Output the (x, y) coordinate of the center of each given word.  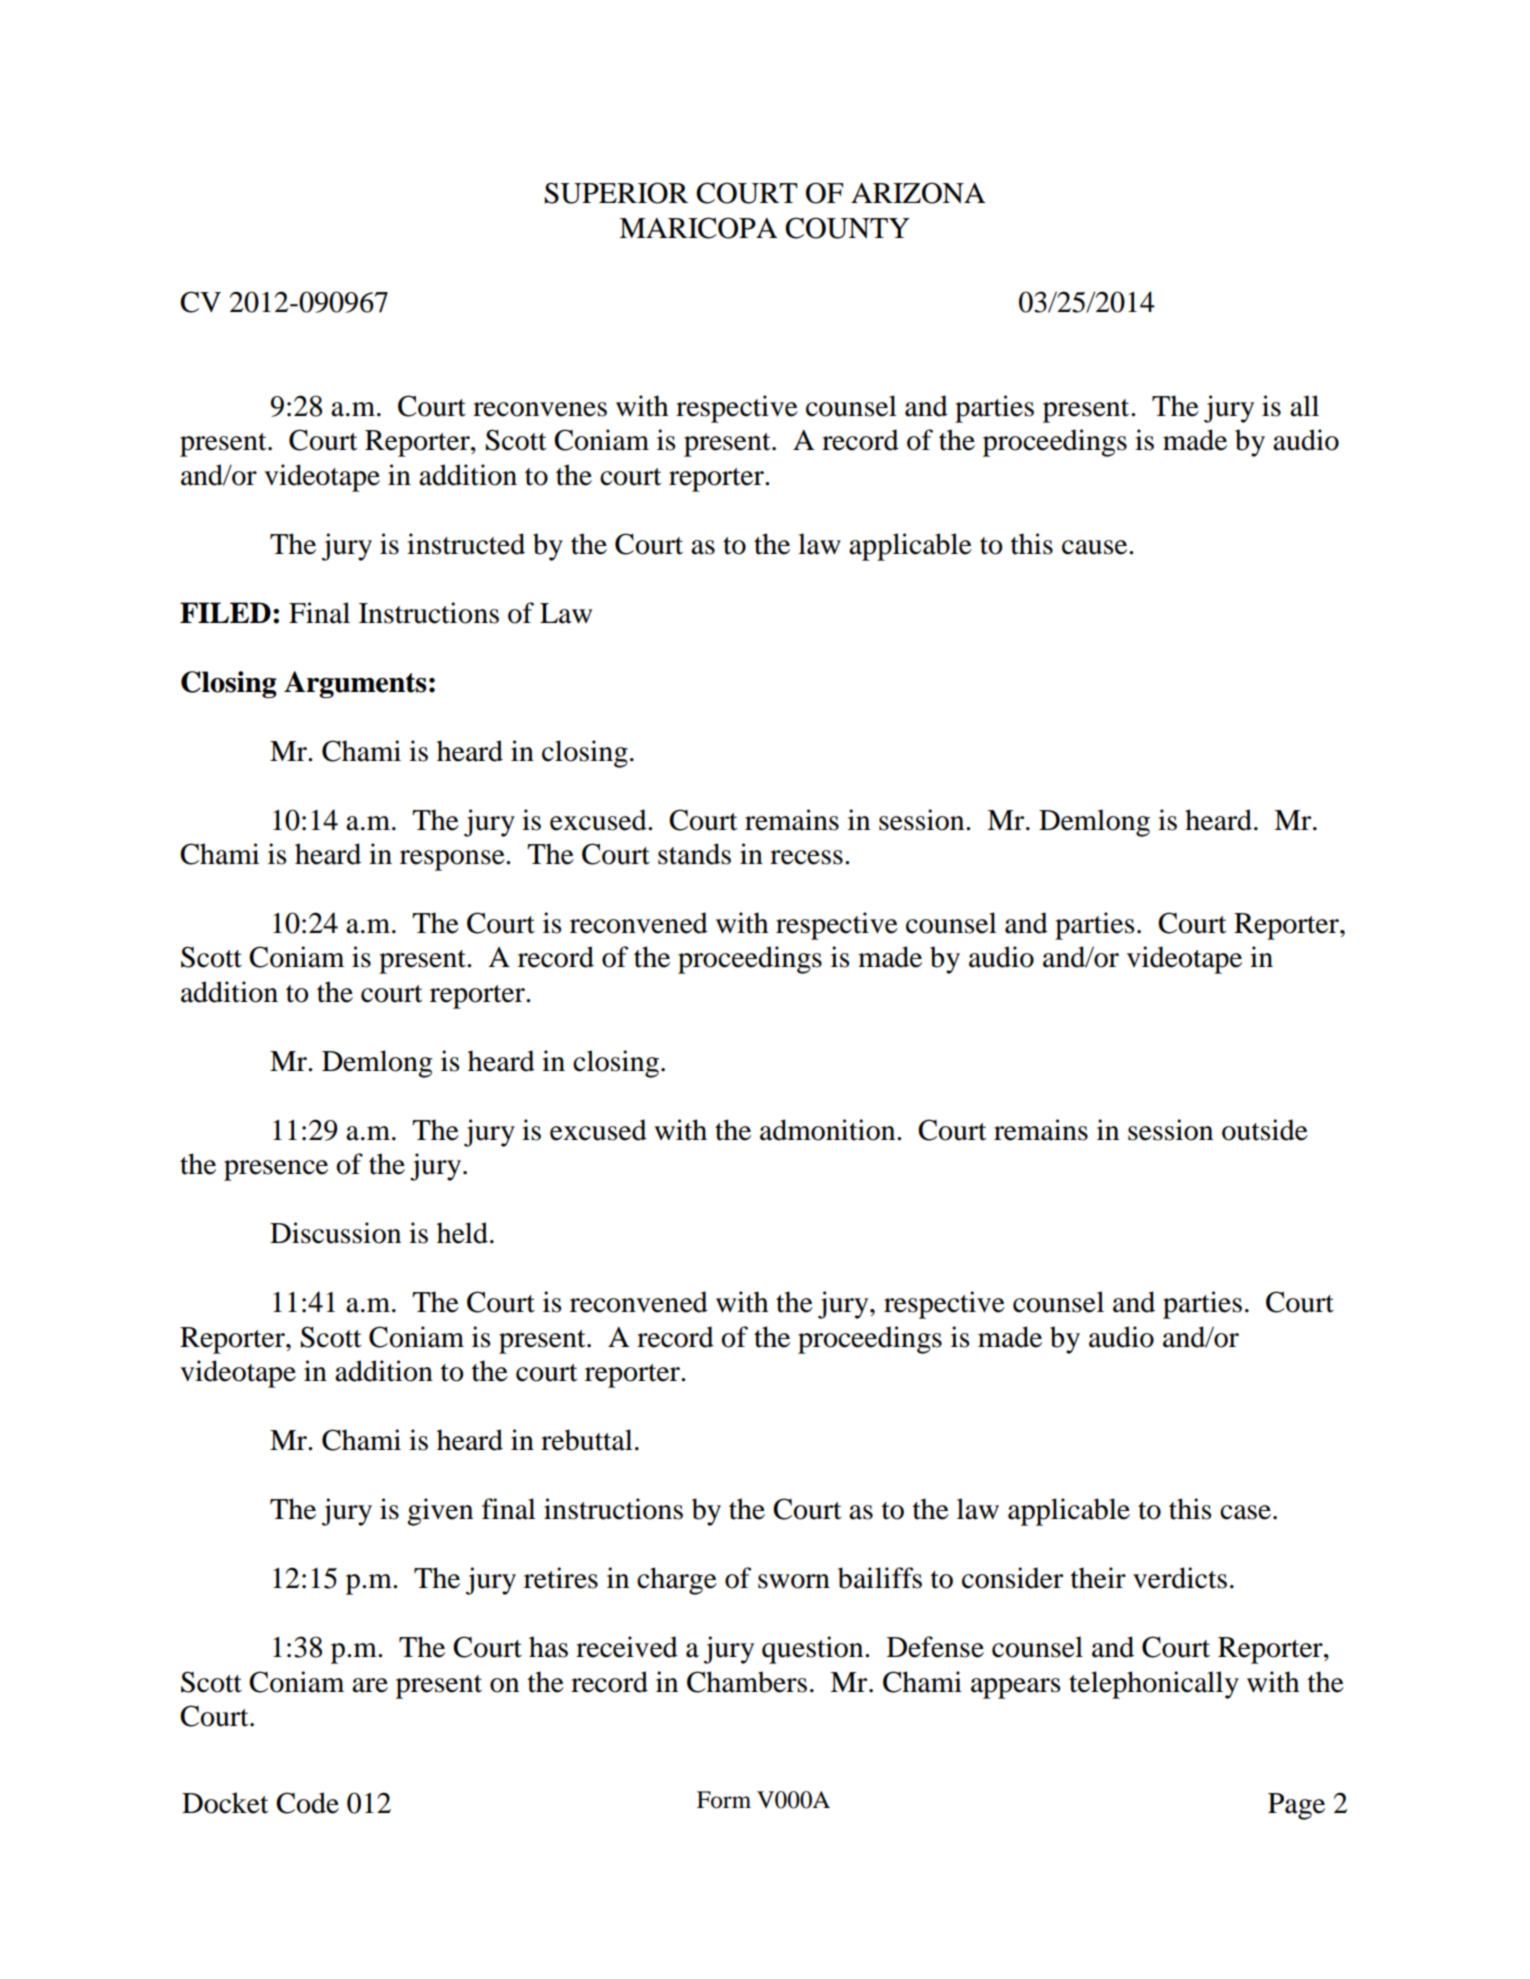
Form (724, 1800)
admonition (829, 1130)
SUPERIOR (616, 193)
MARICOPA (698, 228)
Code (307, 1803)
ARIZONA (918, 193)
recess (806, 857)
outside (1265, 1130)
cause (1096, 547)
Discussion (335, 1233)
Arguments (355, 684)
